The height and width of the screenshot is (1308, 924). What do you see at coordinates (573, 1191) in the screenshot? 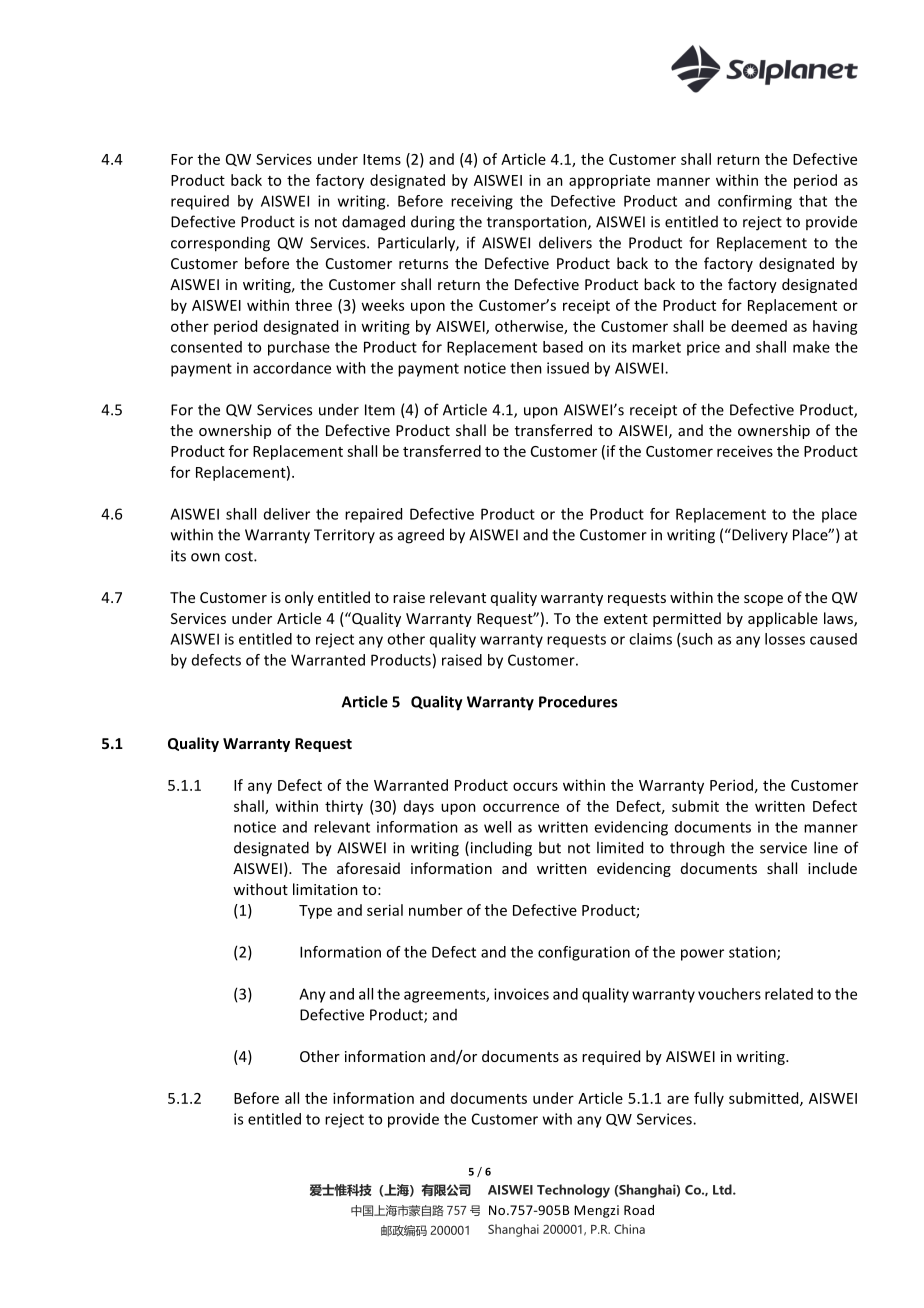
I see `Technology` at bounding box center [573, 1191].
